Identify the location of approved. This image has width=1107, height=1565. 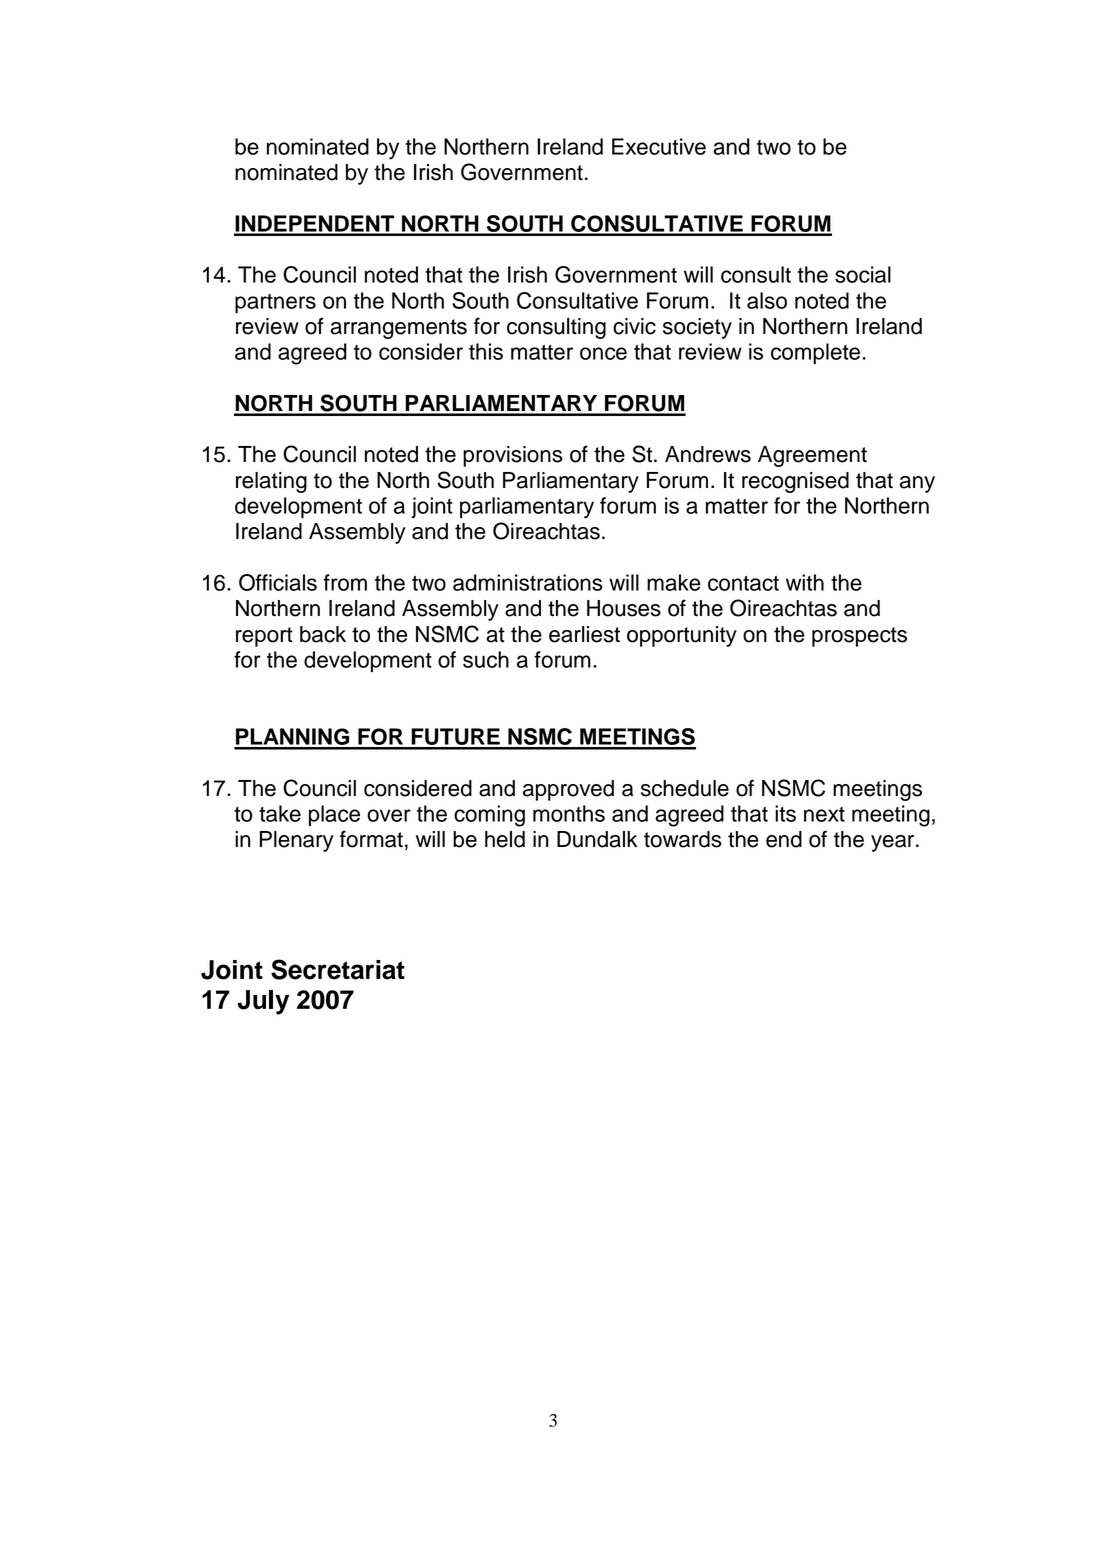
(568, 790).
